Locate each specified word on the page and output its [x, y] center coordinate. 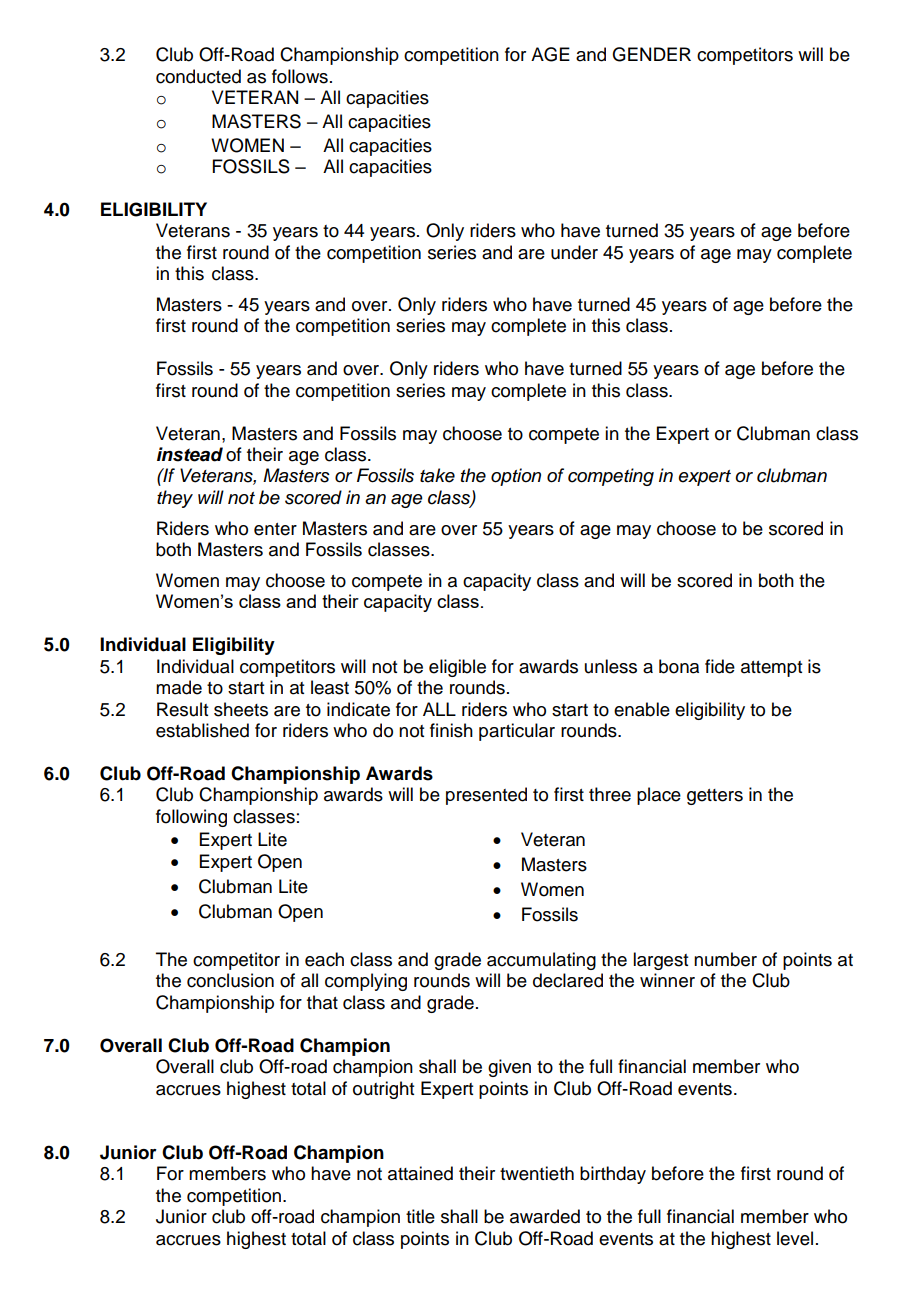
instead [190, 454]
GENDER [651, 54]
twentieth [537, 1173]
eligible [457, 668]
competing [611, 477]
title [420, 1216]
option [516, 477]
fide [720, 666]
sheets [241, 709]
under [574, 252]
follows [300, 76]
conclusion [230, 980]
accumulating [541, 961]
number [725, 959]
